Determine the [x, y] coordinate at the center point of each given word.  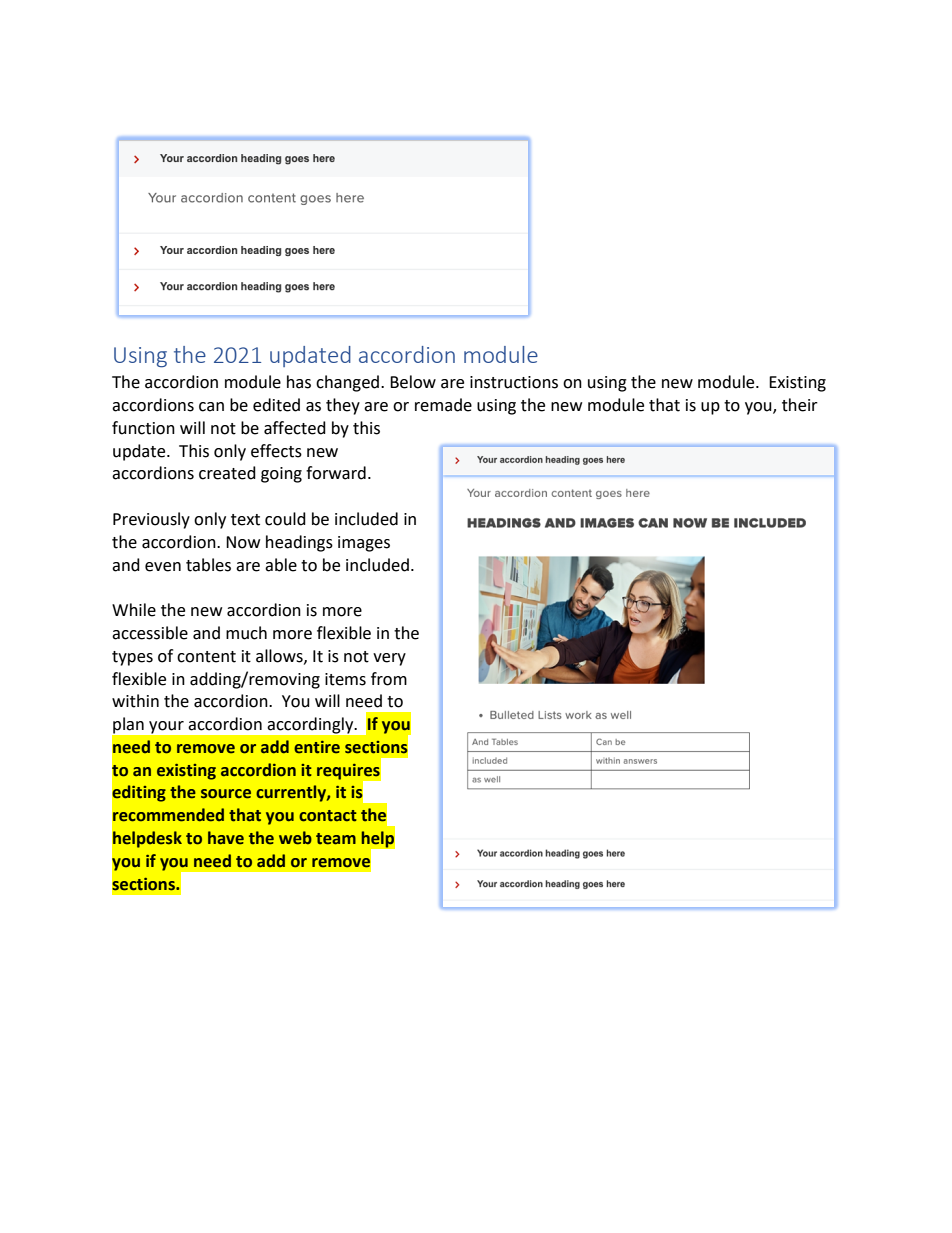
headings [299, 543]
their [800, 405]
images [364, 544]
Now [243, 542]
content [206, 657]
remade [443, 405]
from [389, 679]
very [389, 659]
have [226, 838]
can [211, 407]
